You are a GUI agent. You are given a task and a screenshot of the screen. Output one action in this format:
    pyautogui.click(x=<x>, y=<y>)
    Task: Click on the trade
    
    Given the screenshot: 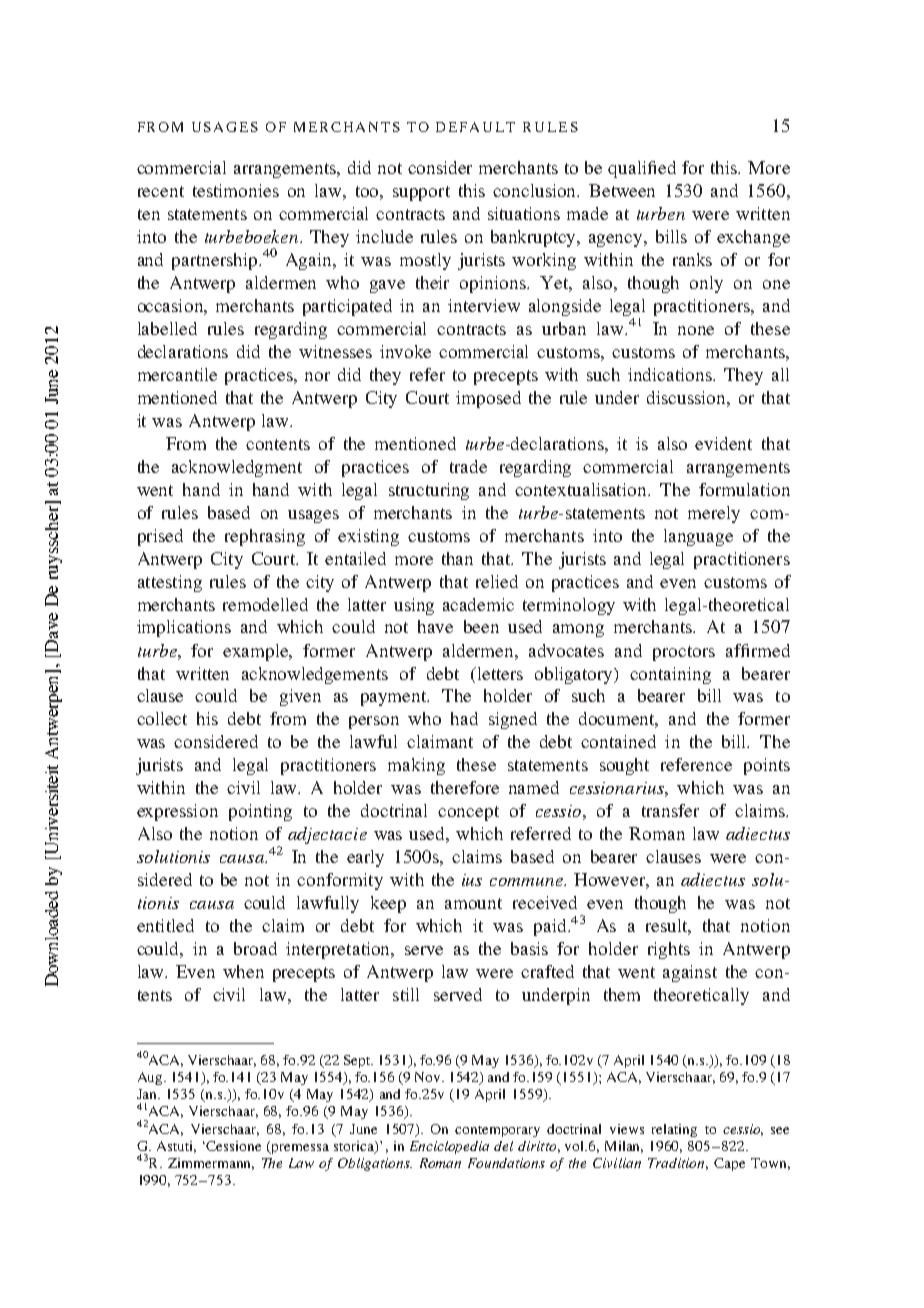 What is the action you would take?
    pyautogui.click(x=468, y=466)
